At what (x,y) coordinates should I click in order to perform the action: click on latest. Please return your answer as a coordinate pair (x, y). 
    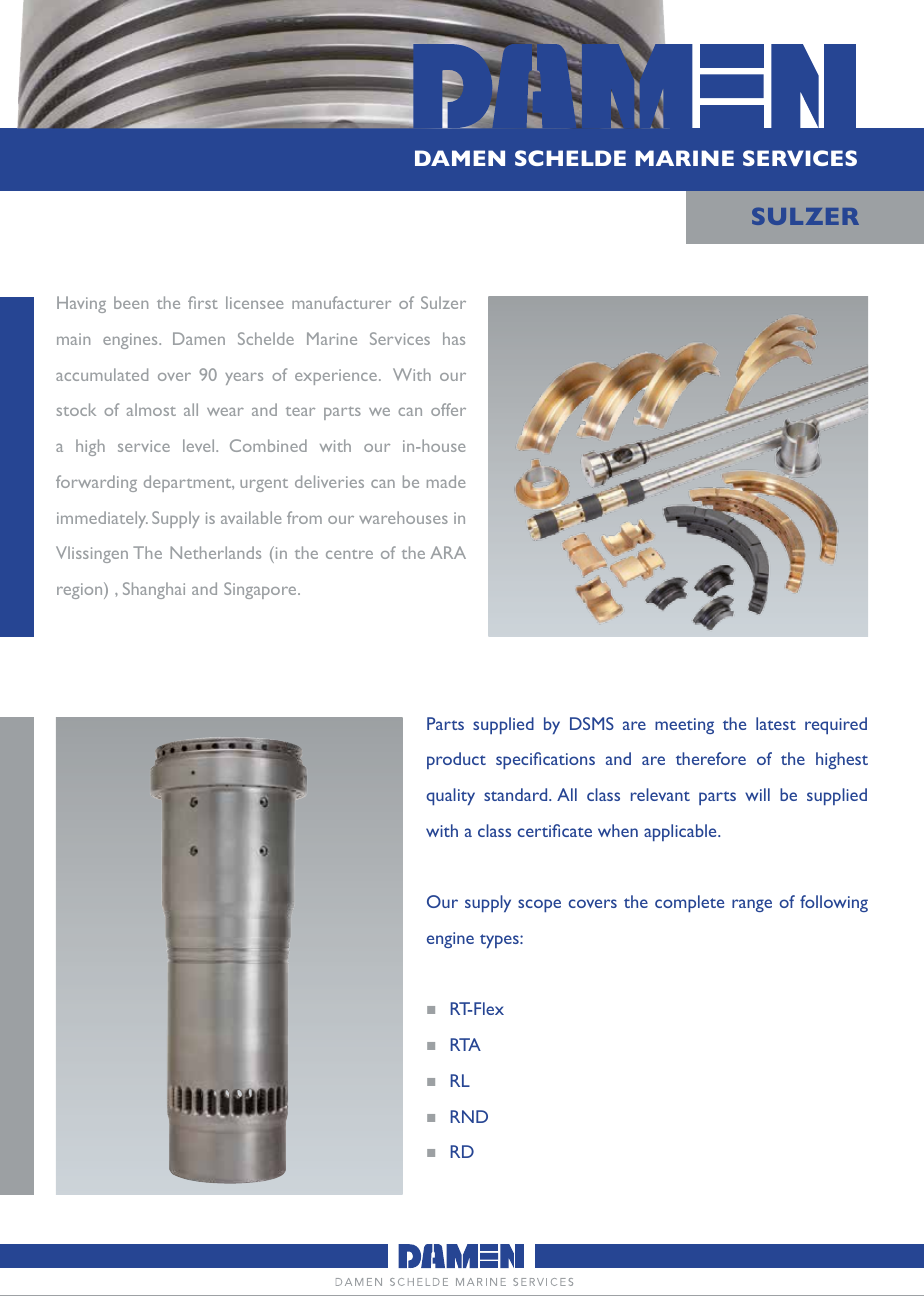
    Looking at the image, I should click on (776, 723).
